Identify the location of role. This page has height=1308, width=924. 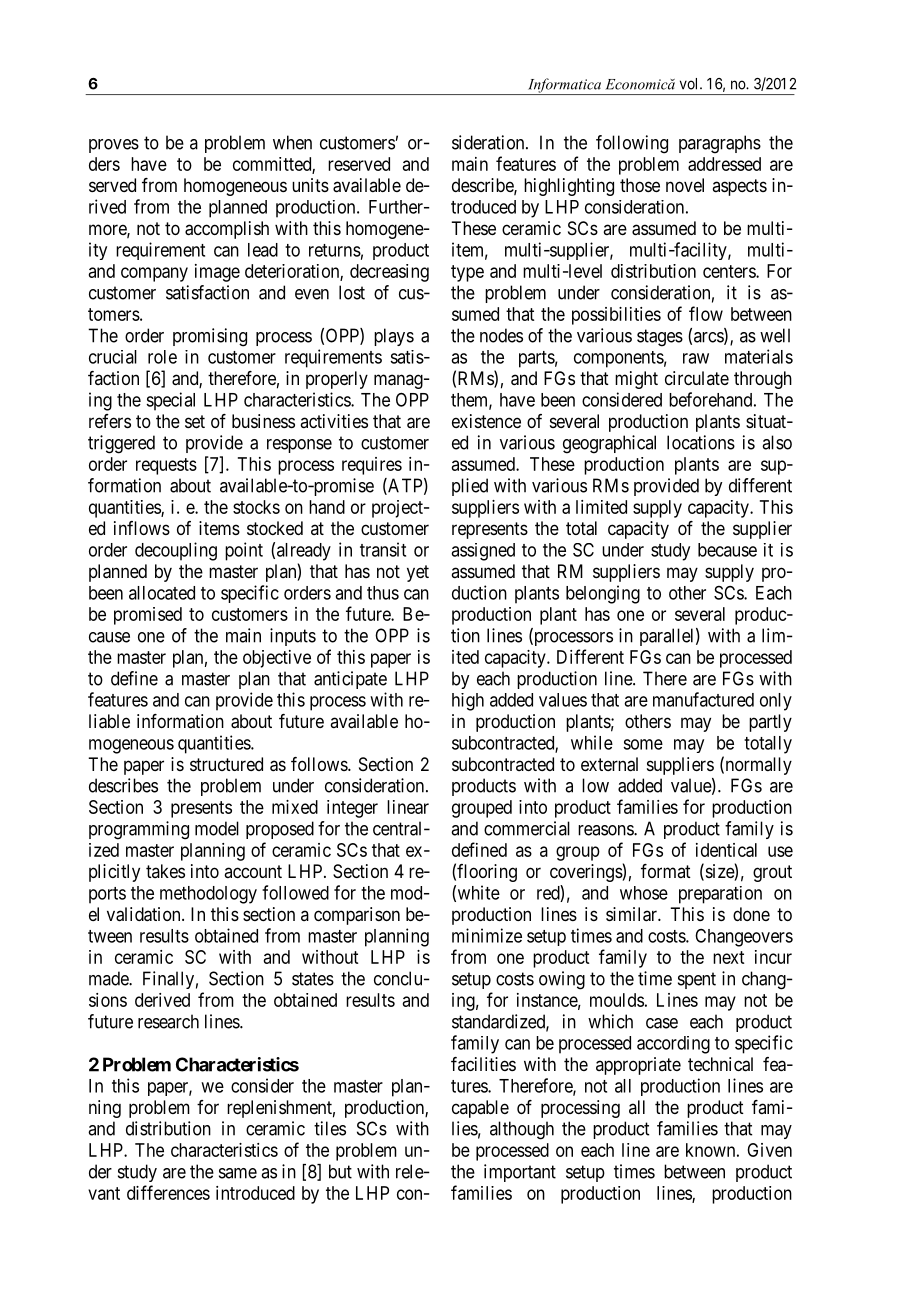
(162, 357).
